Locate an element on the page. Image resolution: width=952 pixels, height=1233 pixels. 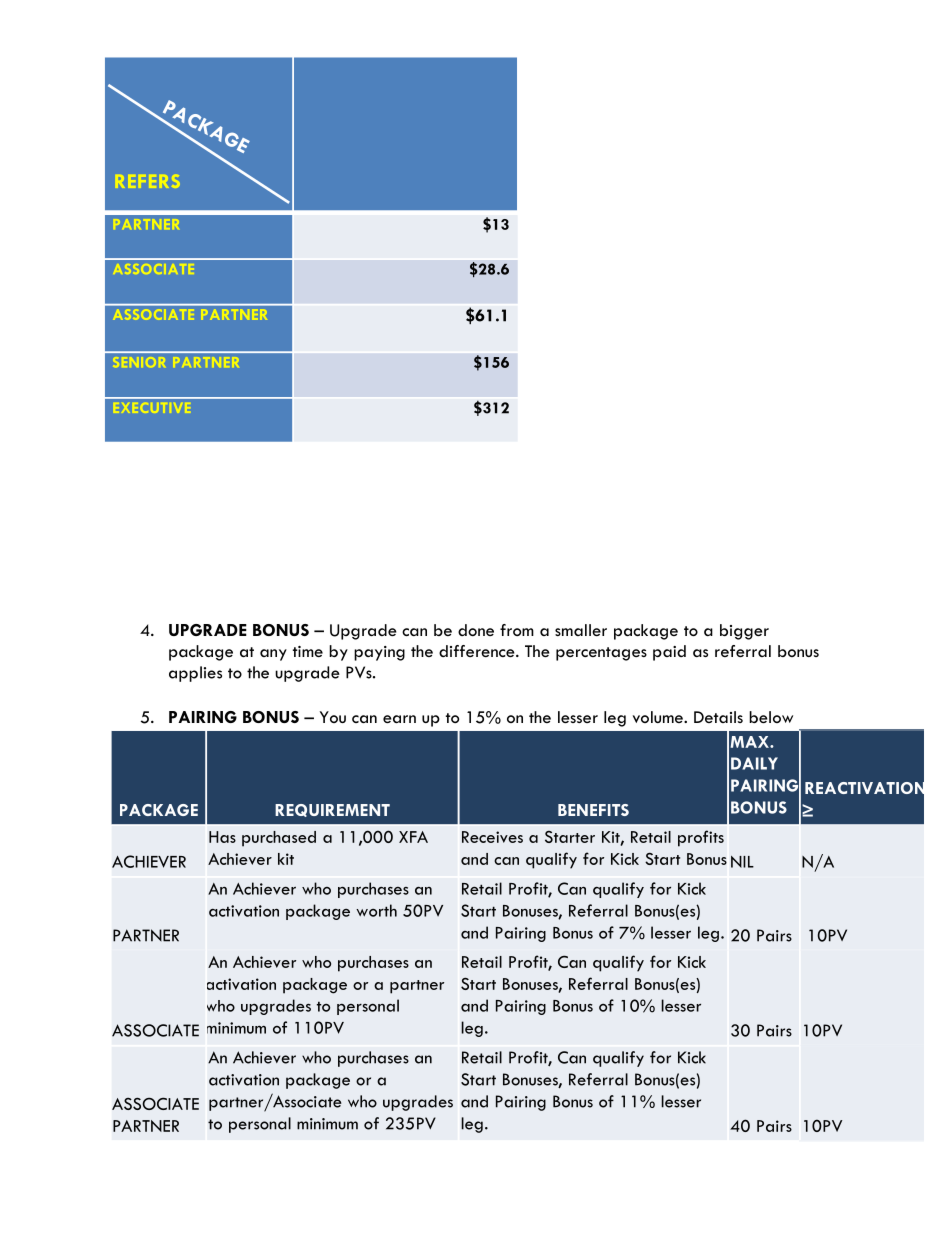
NIL is located at coordinates (742, 862).
